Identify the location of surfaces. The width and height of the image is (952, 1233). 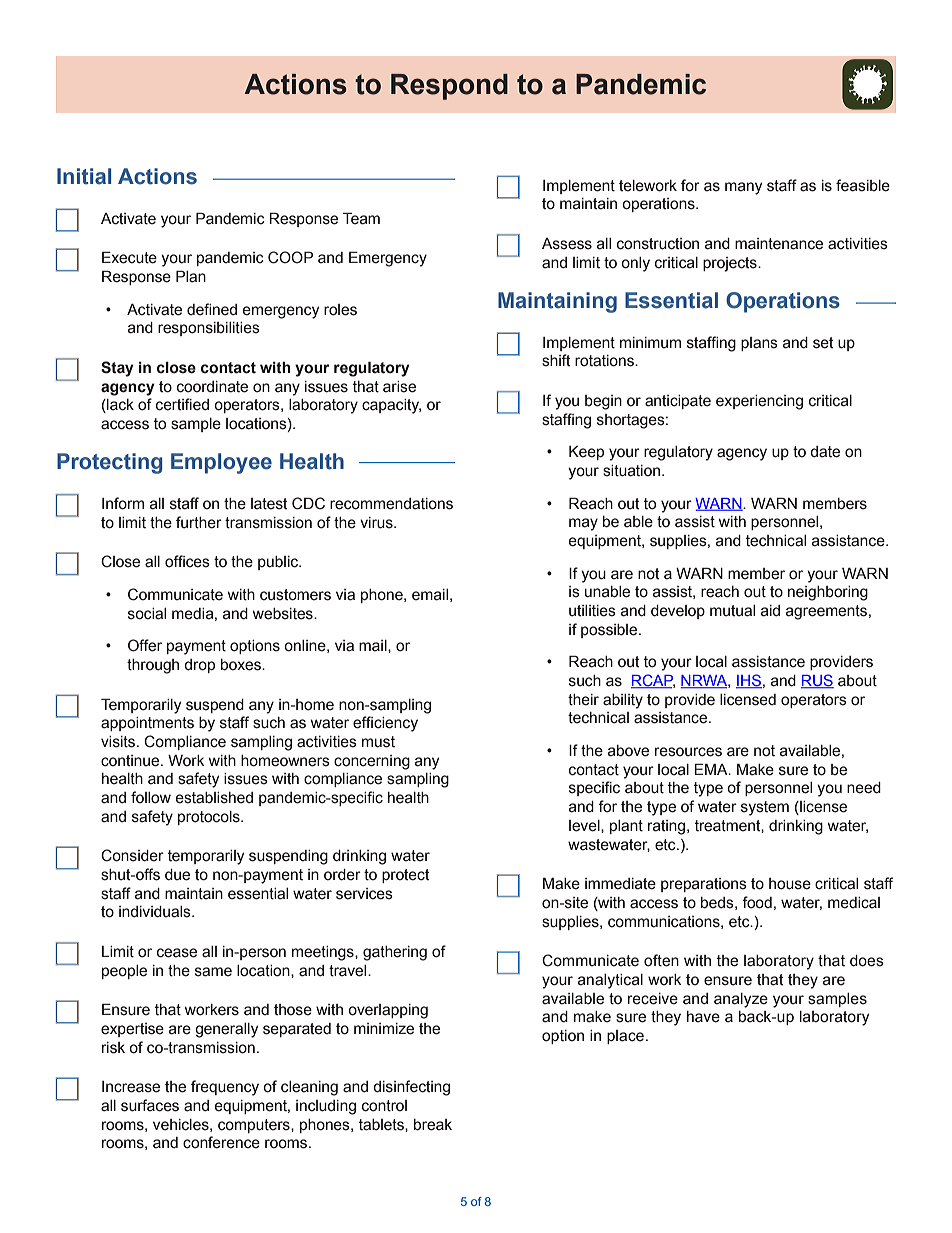
(150, 1105).
